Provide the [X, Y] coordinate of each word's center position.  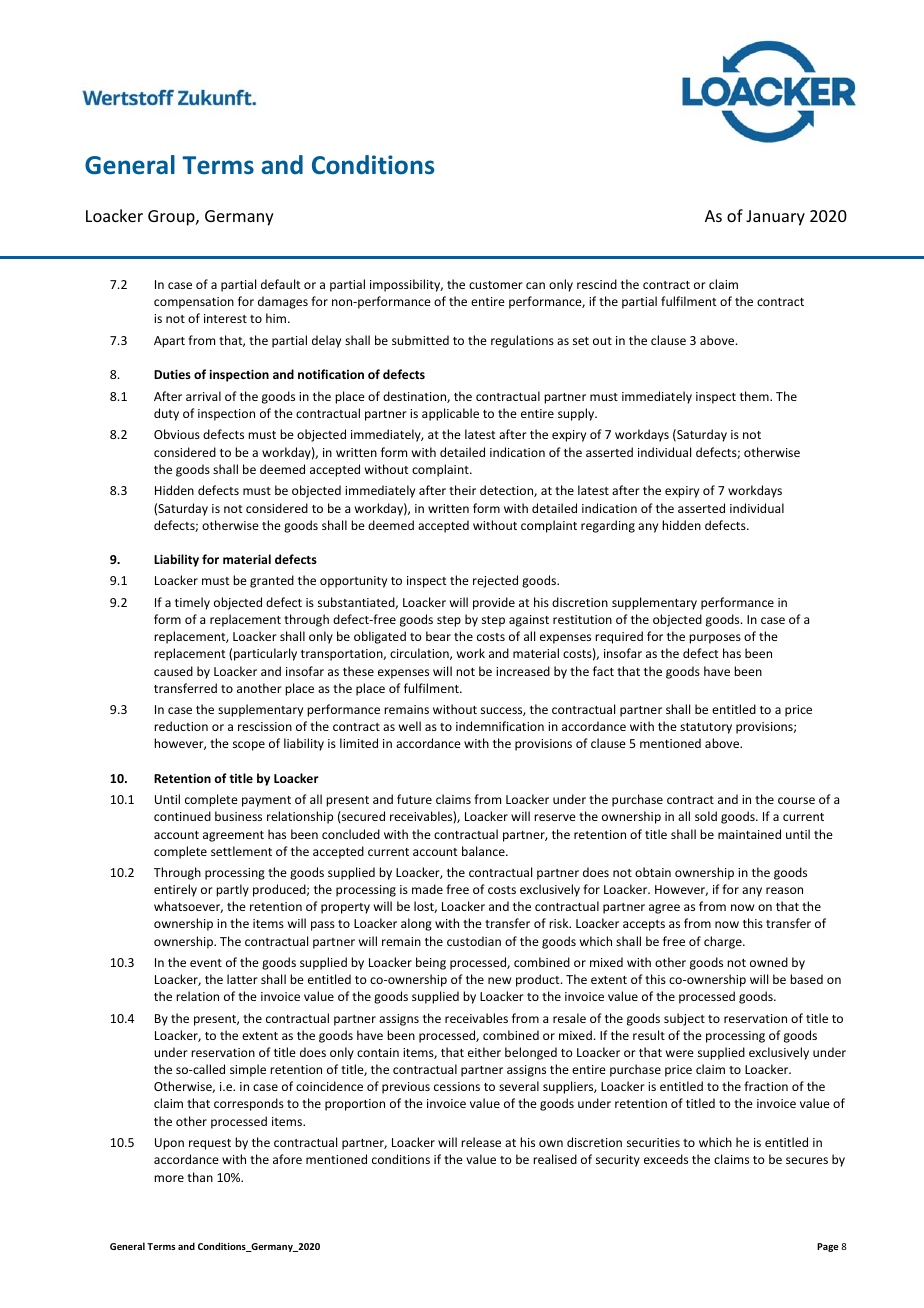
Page [827, 1247]
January [775, 218]
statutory [706, 728]
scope [249, 746]
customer [496, 285]
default [280, 284]
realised [555, 1159]
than [200, 1177]
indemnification [500, 726]
